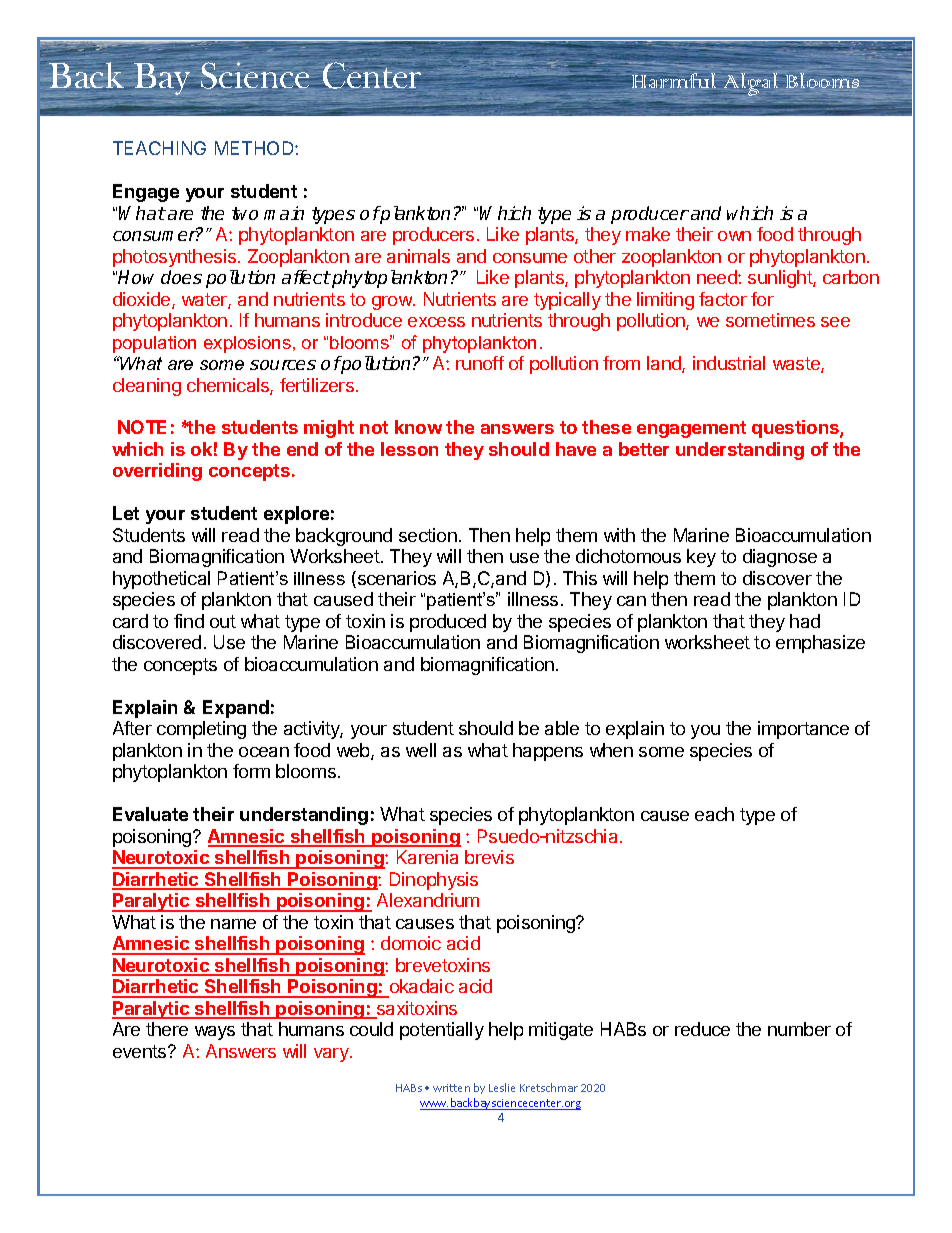  Describe the element at coordinates (215, 1033) in the screenshot. I see `ways` at that location.
